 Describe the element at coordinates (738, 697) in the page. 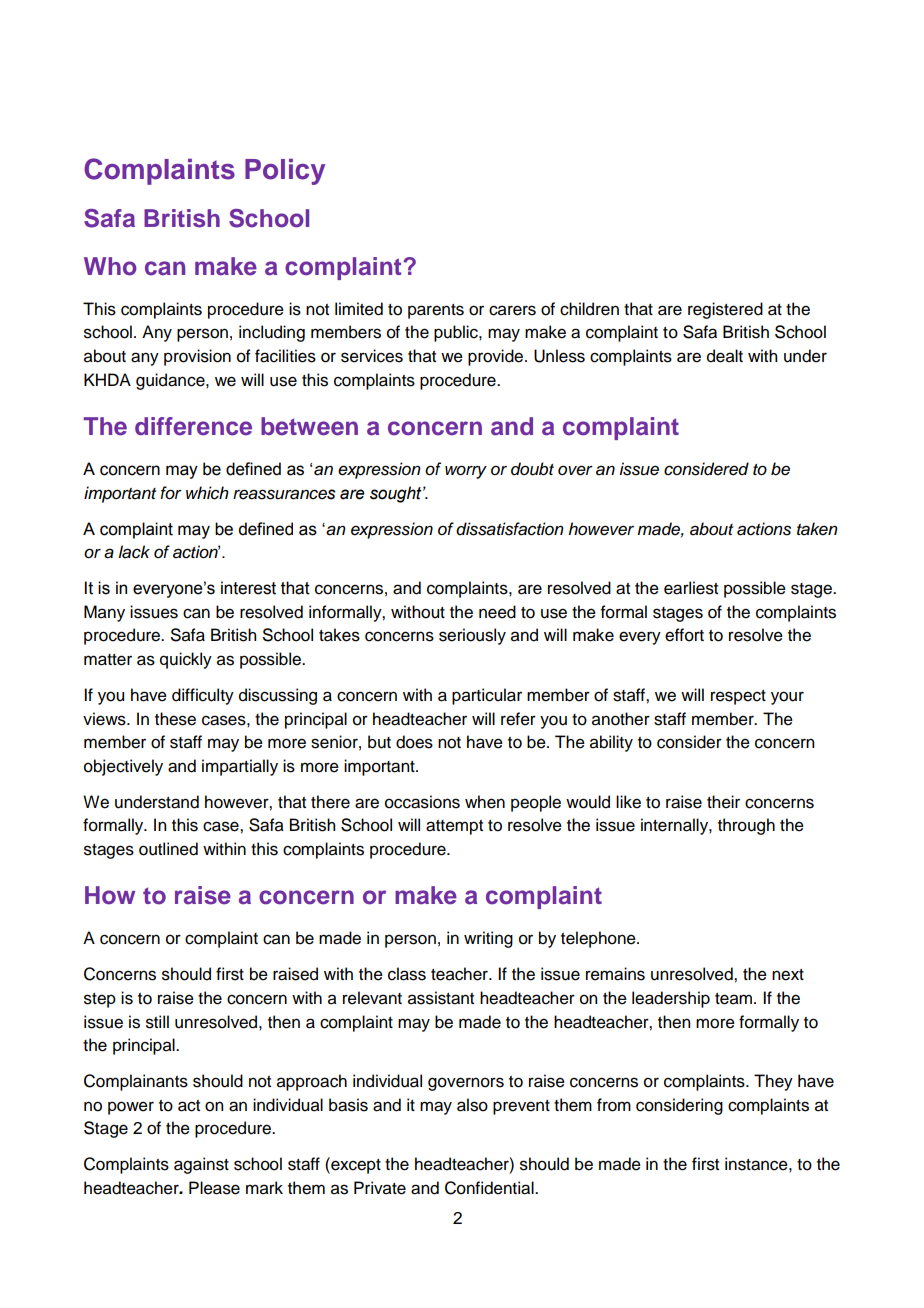

I see `respect` at that location.
